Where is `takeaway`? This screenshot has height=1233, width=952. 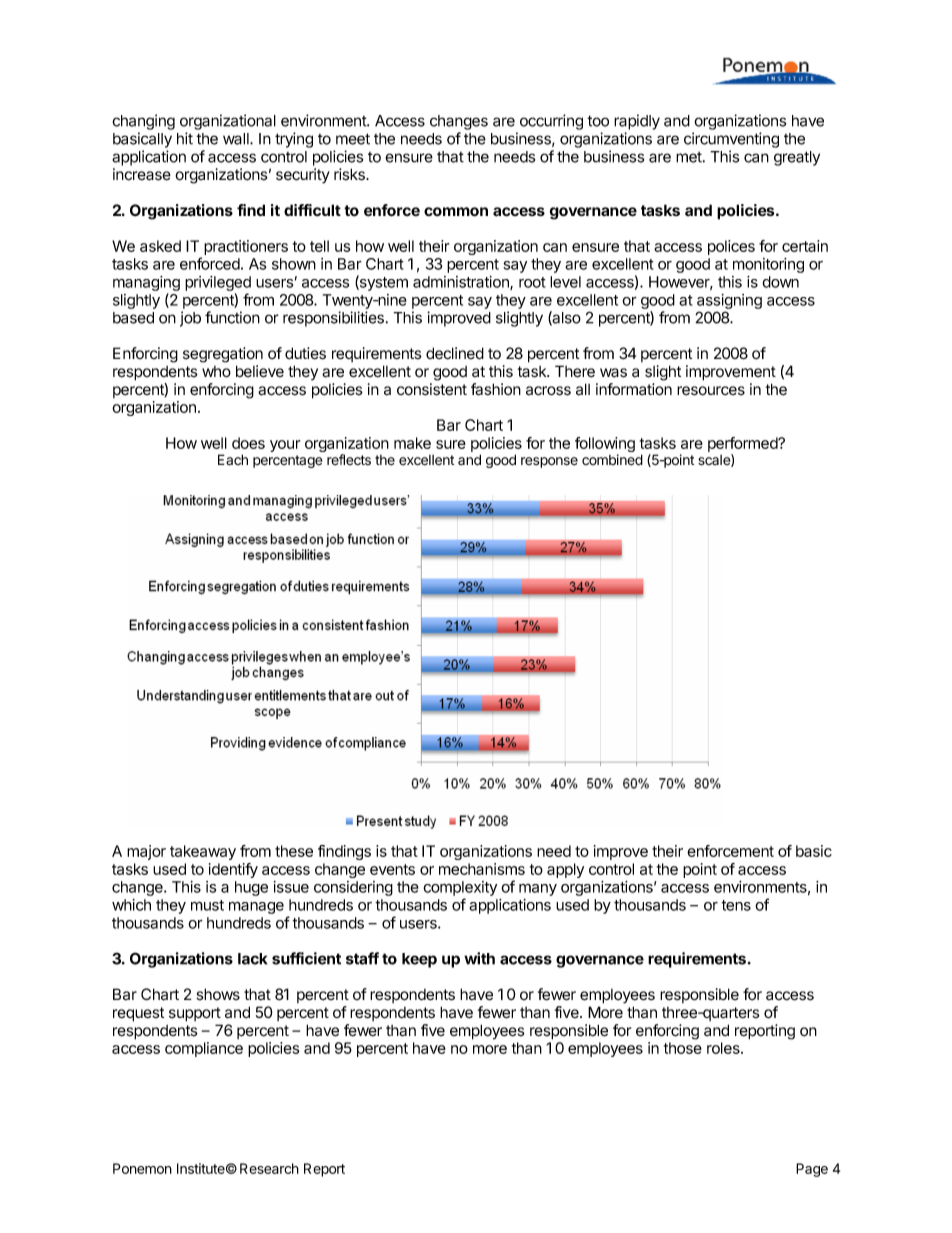
takeaway is located at coordinates (203, 852).
